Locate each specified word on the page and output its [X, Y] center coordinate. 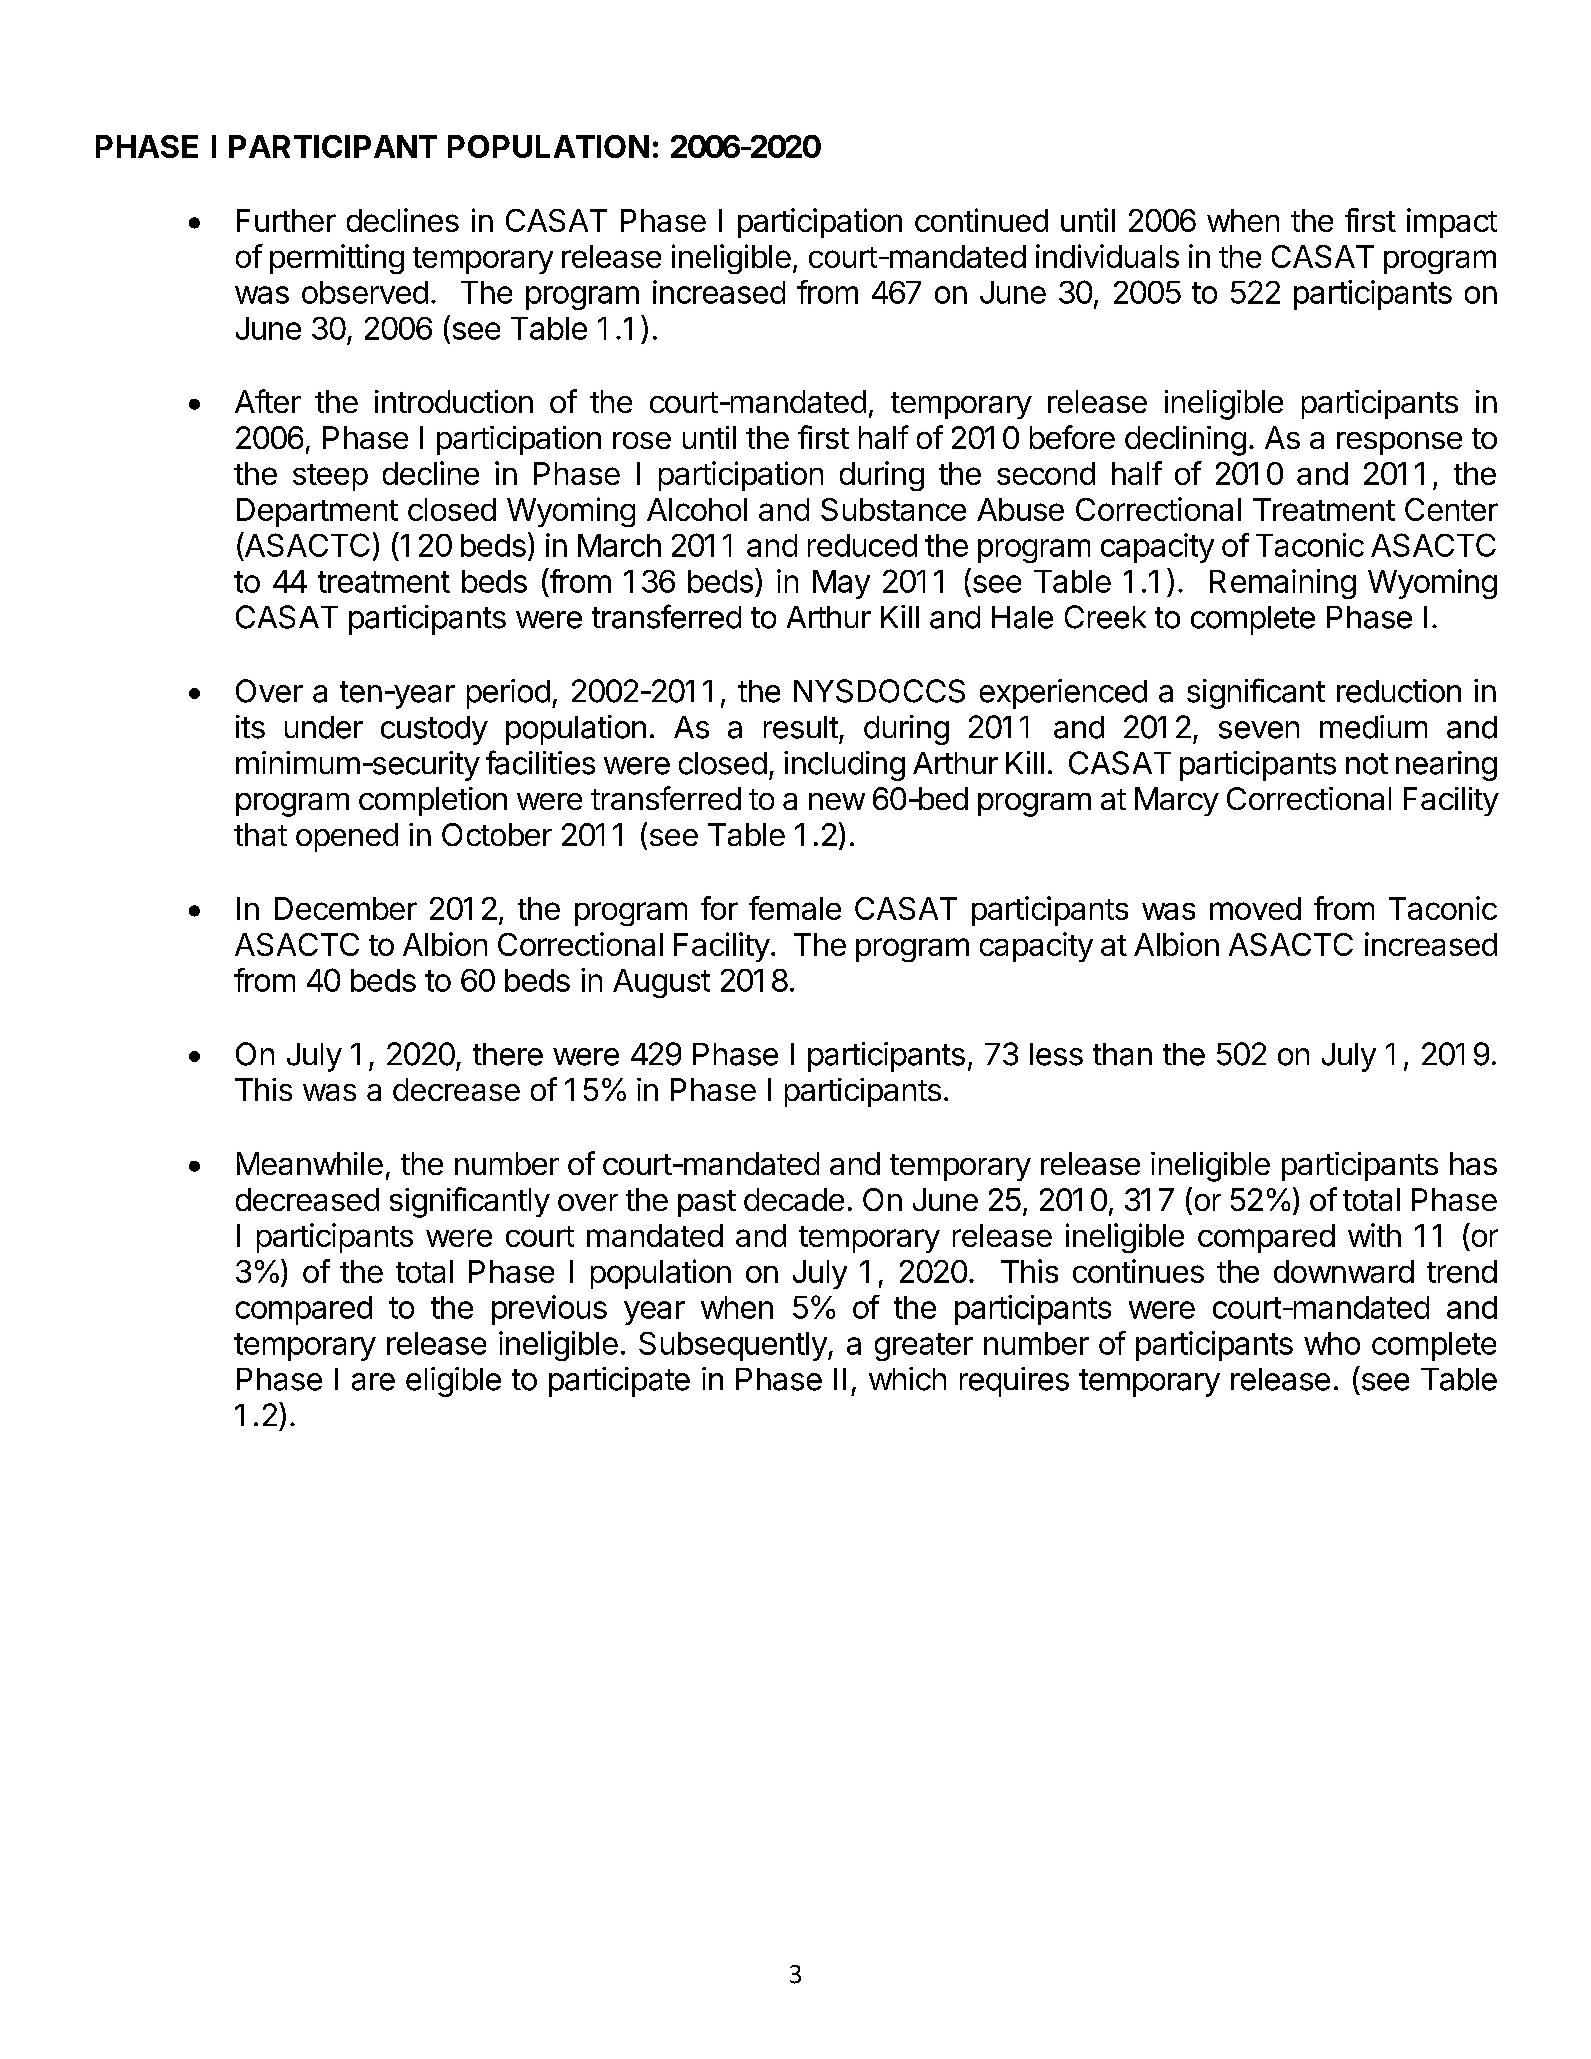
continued [981, 220]
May [841, 584]
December [346, 908]
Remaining [1283, 584]
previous [549, 1310]
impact [1452, 223]
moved [1255, 908]
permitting [337, 259]
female [795, 908]
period [508, 694]
